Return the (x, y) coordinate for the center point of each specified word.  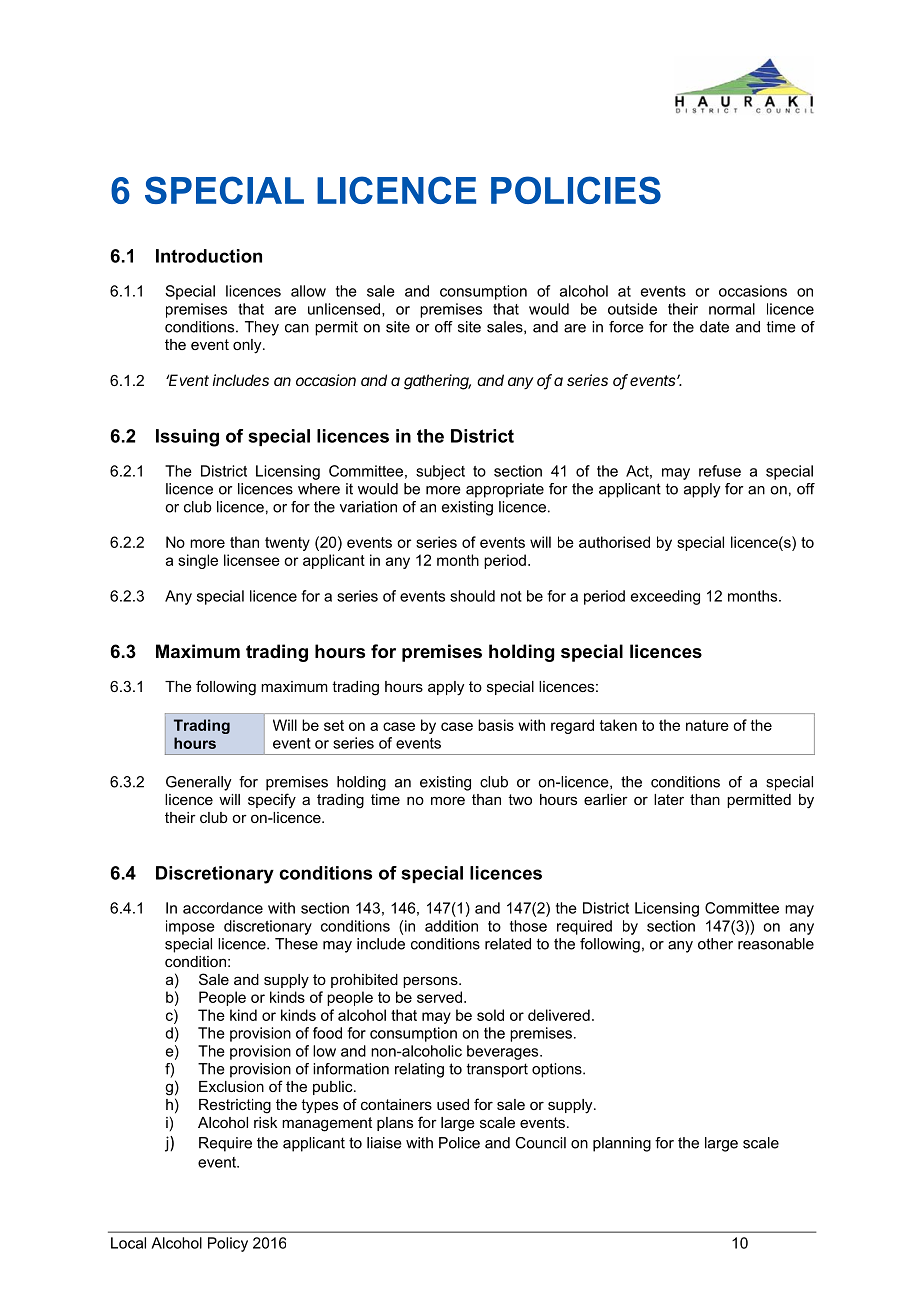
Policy (228, 1244)
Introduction (209, 256)
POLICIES (576, 190)
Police (459, 1143)
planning (622, 1144)
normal (732, 309)
